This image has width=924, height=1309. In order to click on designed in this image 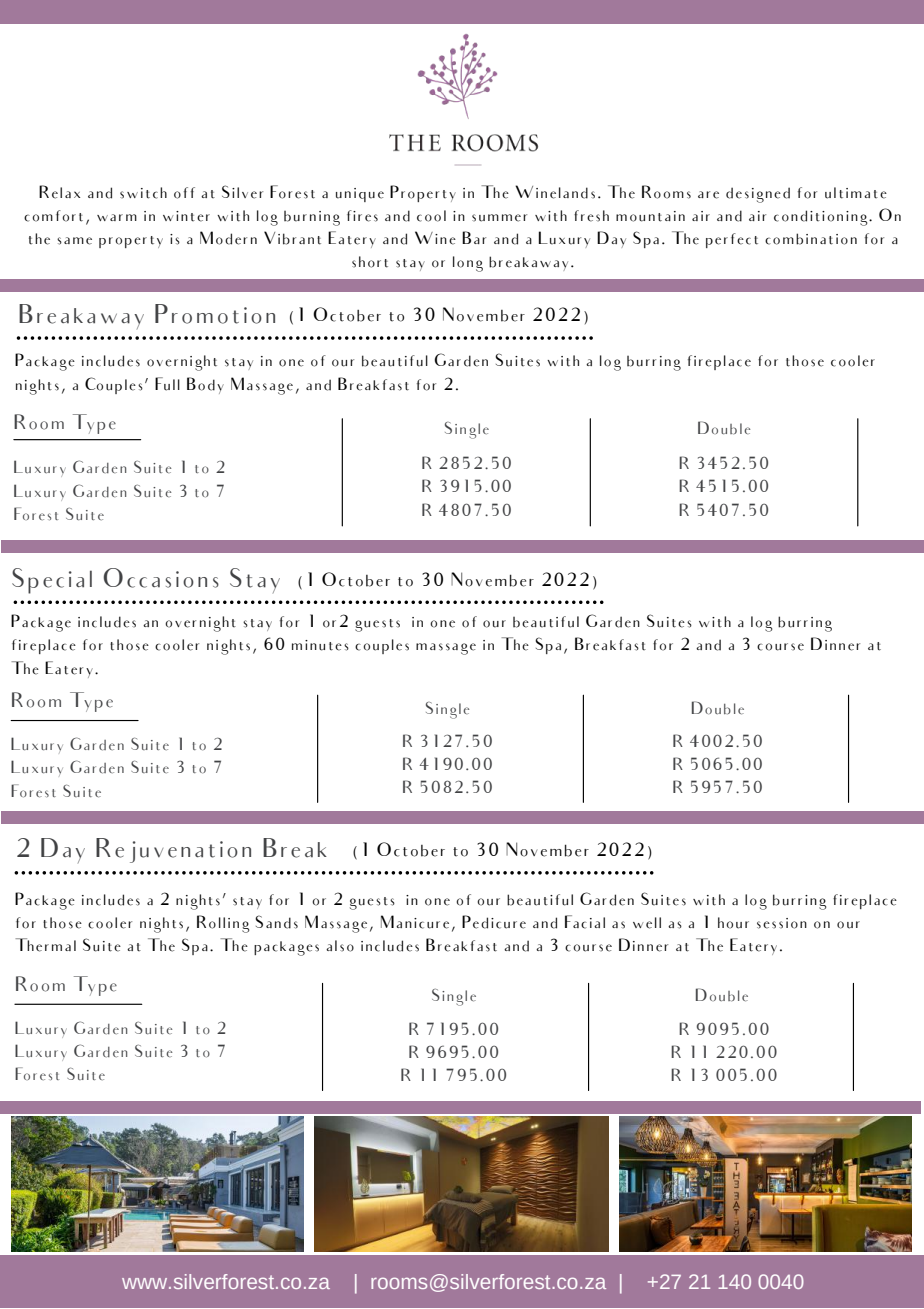, I will do `click(758, 195)`.
